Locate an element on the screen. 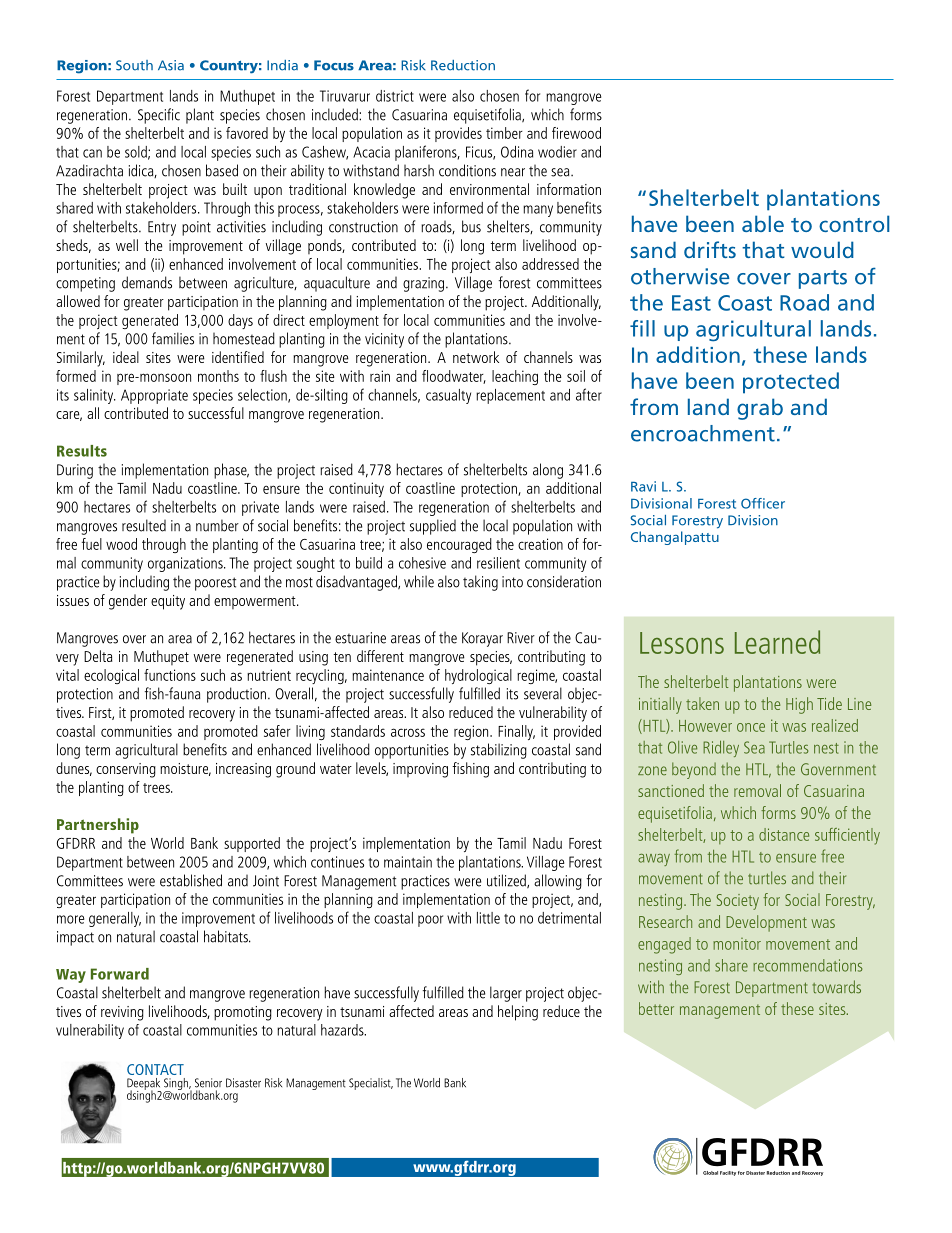 This screenshot has width=952, height=1233. Learned is located at coordinates (777, 642).
